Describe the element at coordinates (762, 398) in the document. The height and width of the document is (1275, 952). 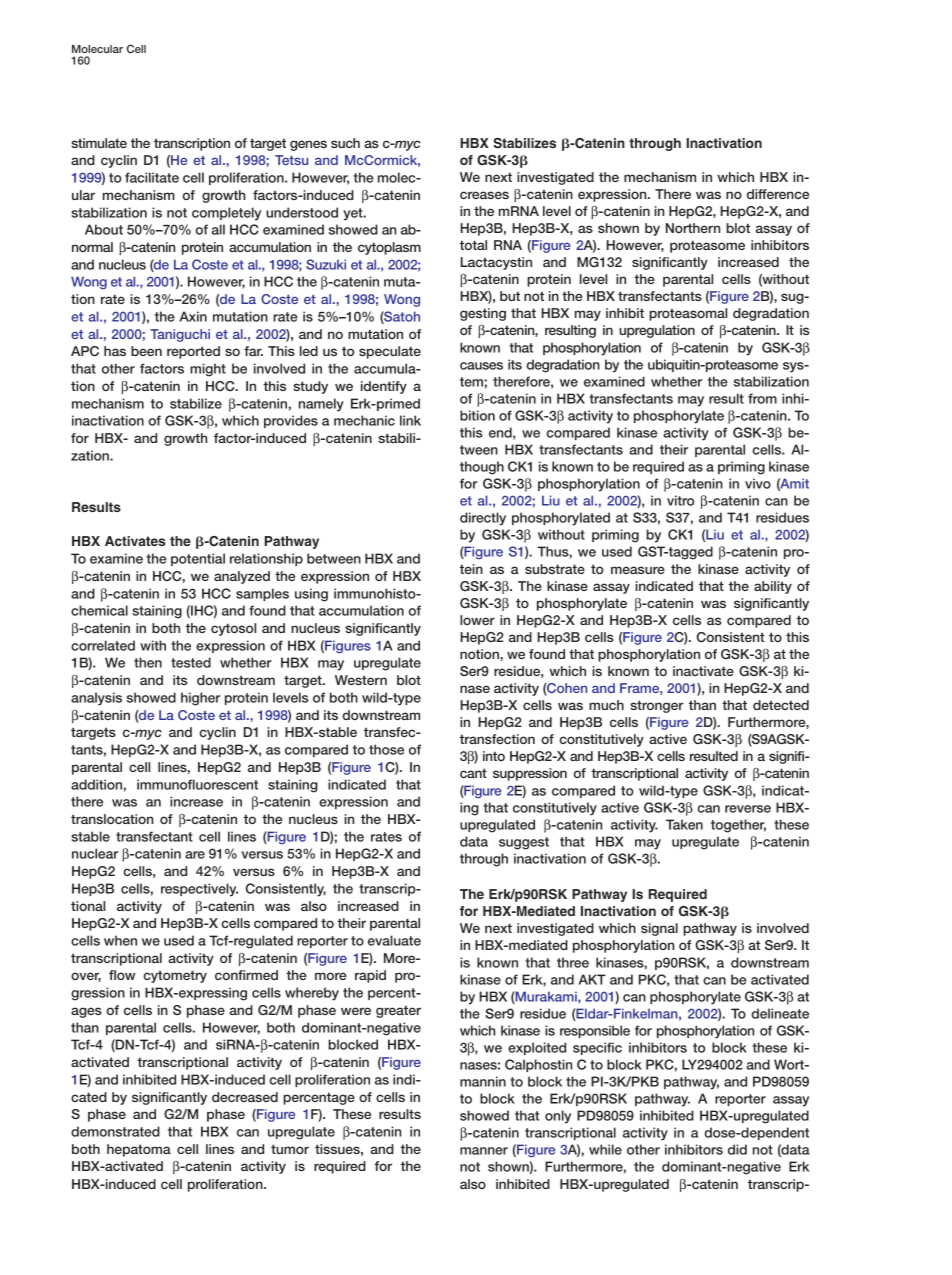
I see `from` at that location.
